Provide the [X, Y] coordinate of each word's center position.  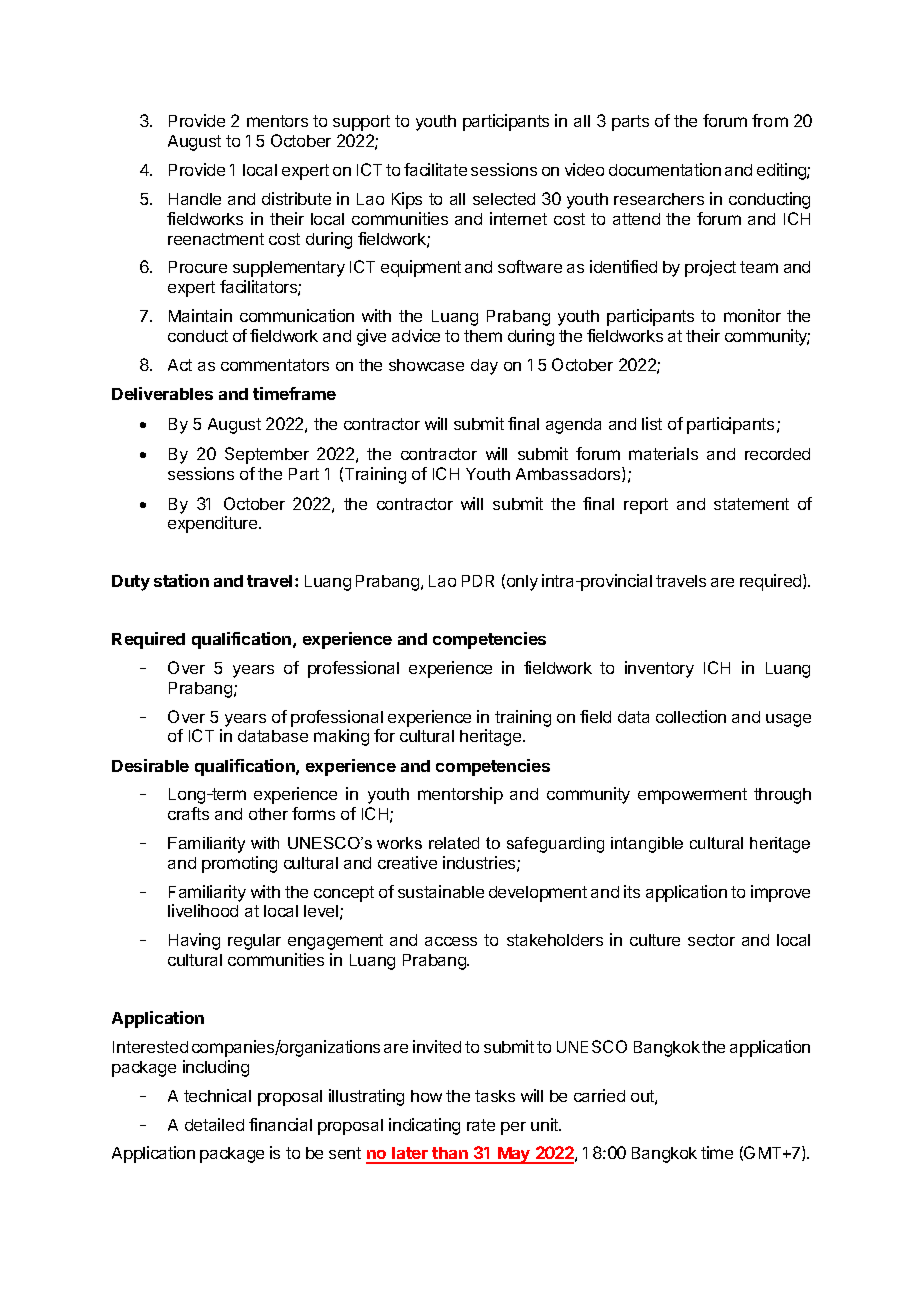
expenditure [214, 524]
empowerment [692, 796]
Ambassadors [569, 474]
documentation [665, 169]
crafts [188, 813]
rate [481, 1125]
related [454, 843]
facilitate [435, 169]
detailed [214, 1124]
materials [663, 453]
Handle [195, 199]
